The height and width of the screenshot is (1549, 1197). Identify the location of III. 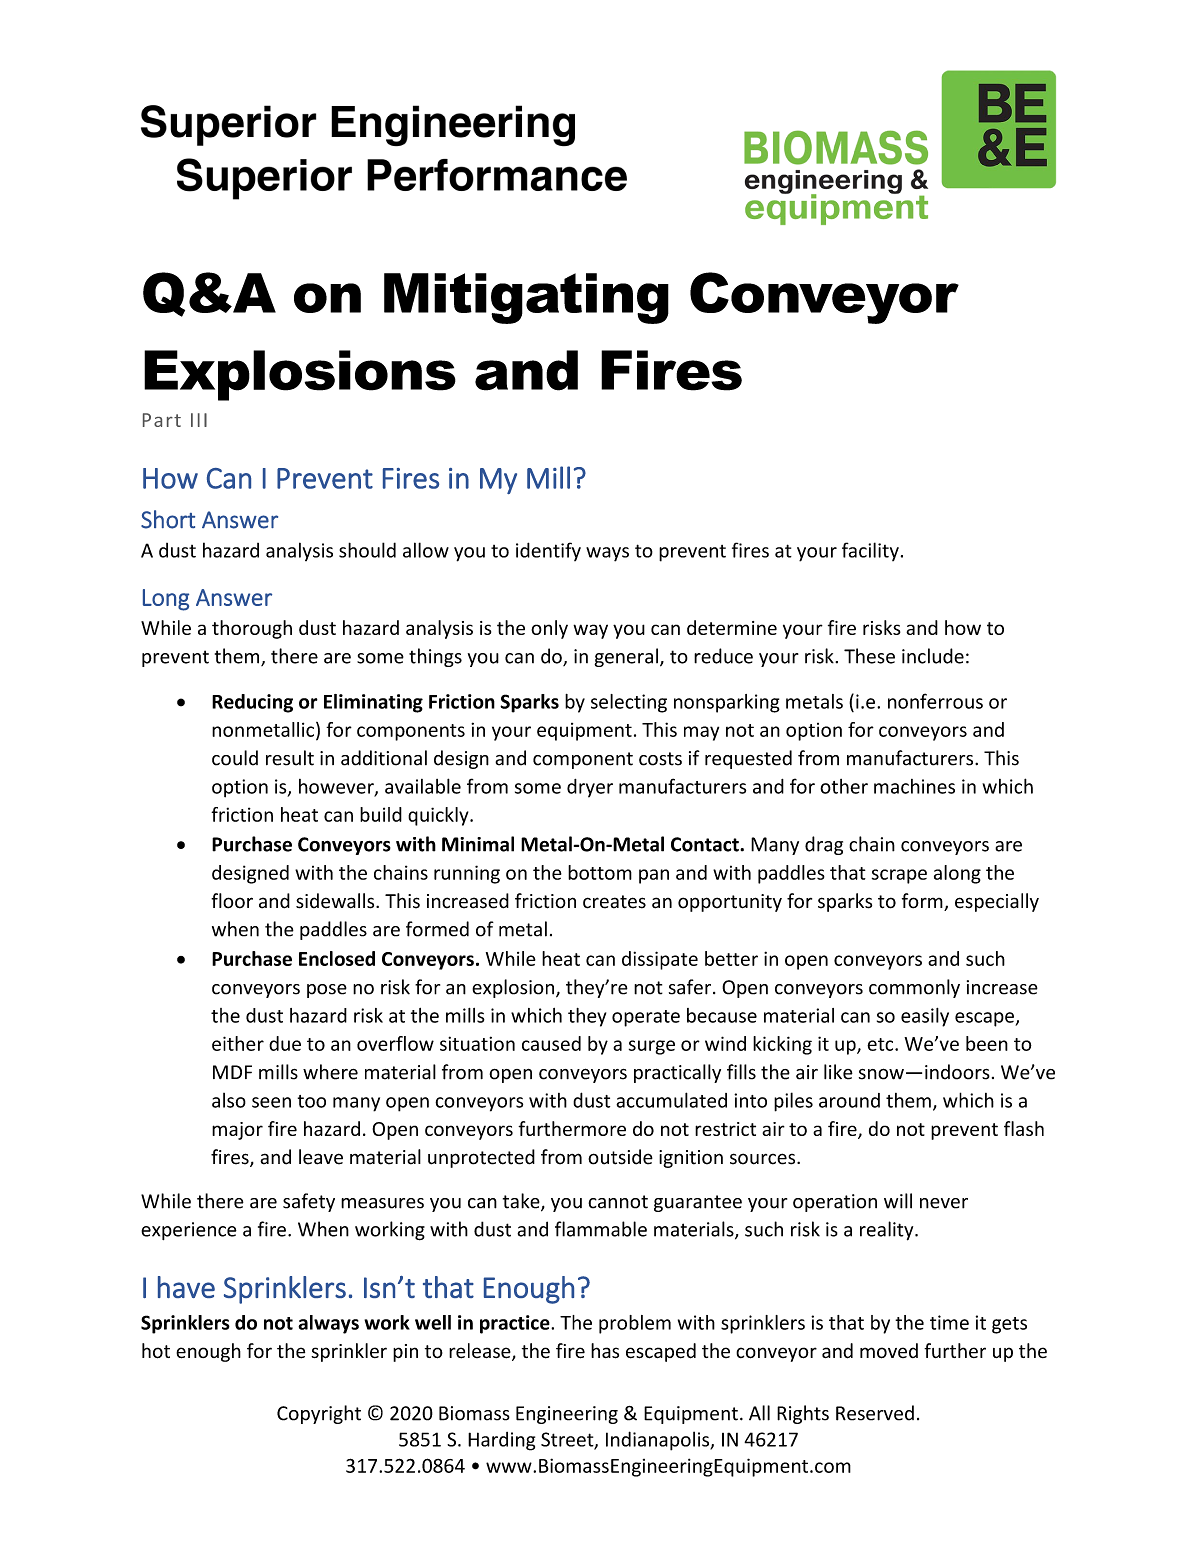
(199, 420).
